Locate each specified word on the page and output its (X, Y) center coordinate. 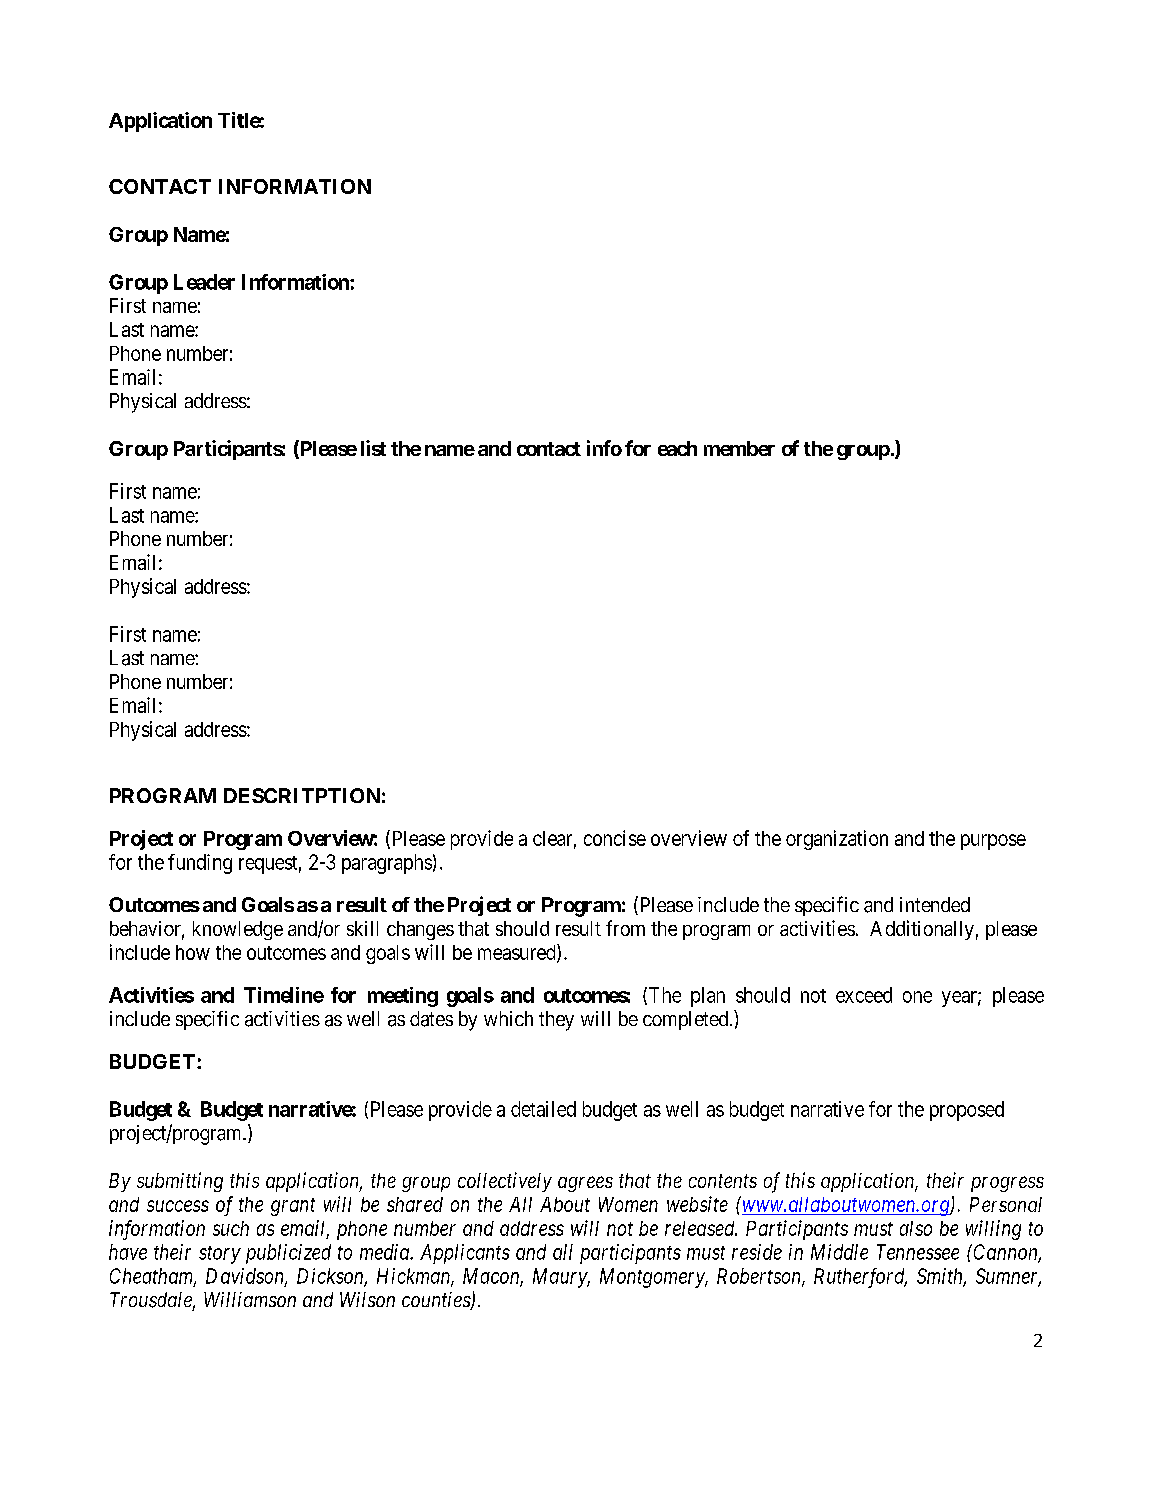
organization (837, 840)
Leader (204, 282)
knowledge (238, 930)
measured (518, 953)
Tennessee (918, 1252)
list (373, 448)
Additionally (922, 930)
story (220, 1255)
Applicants (465, 1254)
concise (615, 838)
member (739, 448)
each (677, 448)
